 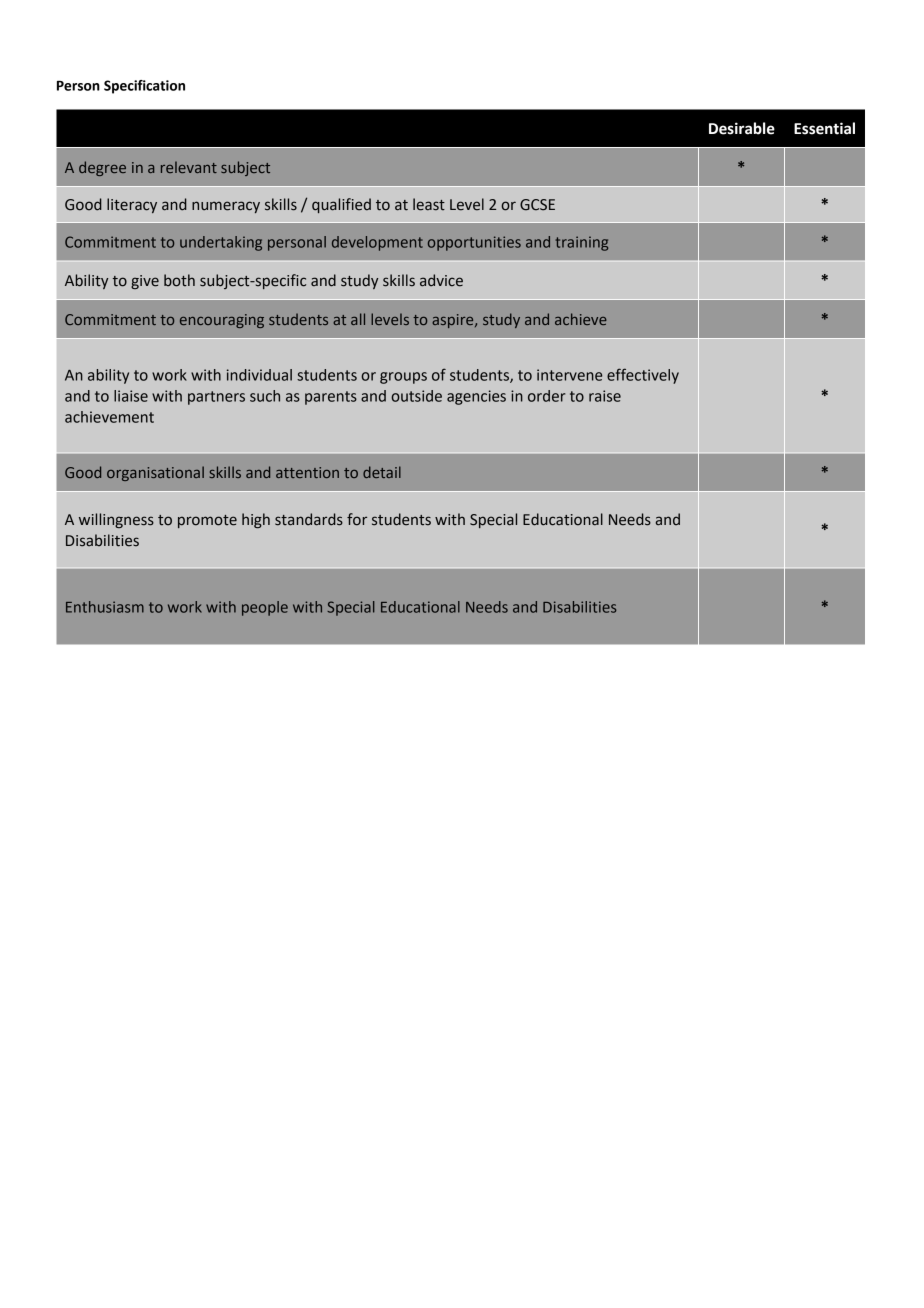 What do you see at coordinates (605, 396) in the screenshot?
I see `raise` at bounding box center [605, 396].
